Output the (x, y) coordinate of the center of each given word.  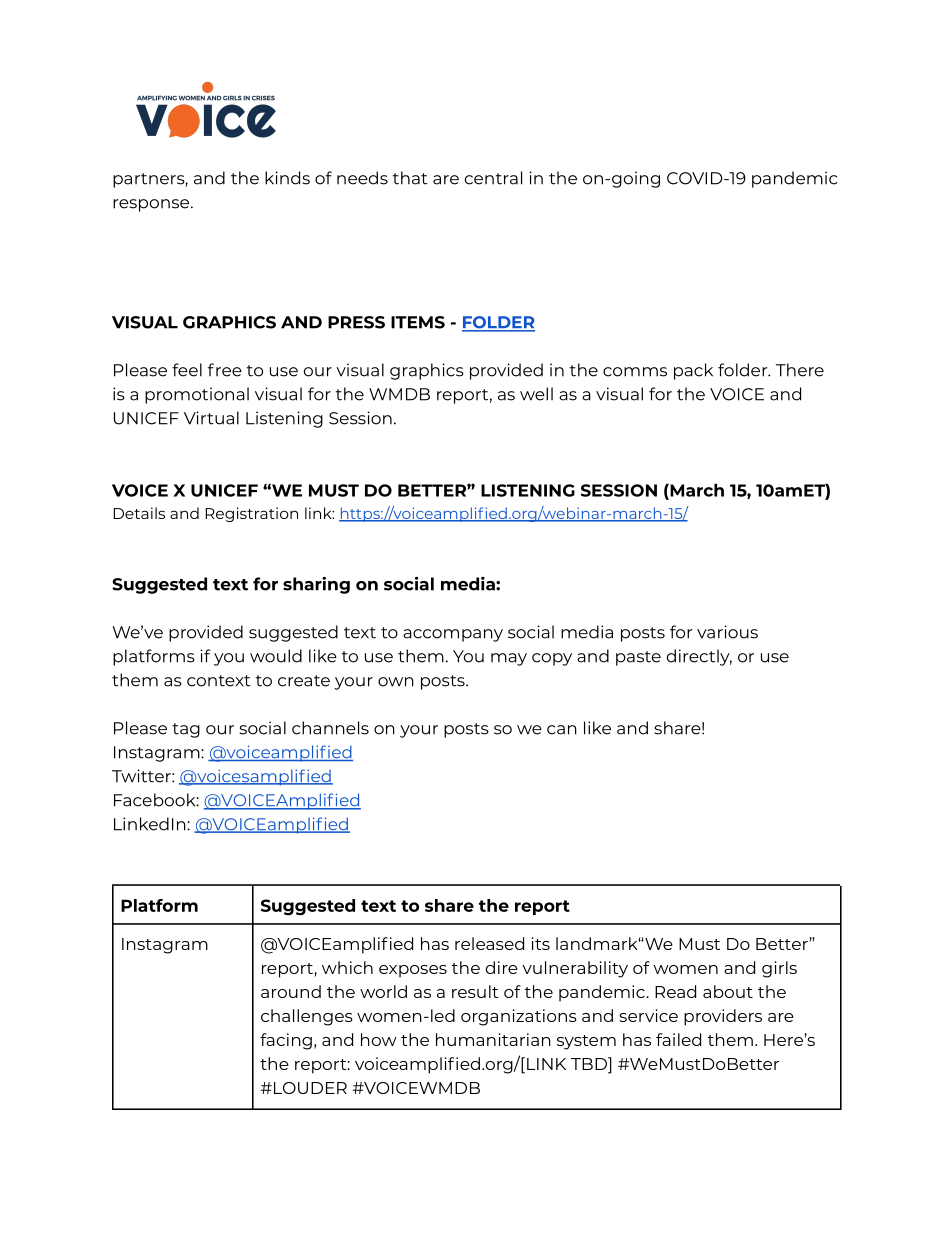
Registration (251, 514)
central (493, 178)
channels (330, 728)
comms (635, 372)
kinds (287, 178)
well (536, 394)
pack (693, 371)
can (562, 730)
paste (638, 658)
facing (286, 1041)
